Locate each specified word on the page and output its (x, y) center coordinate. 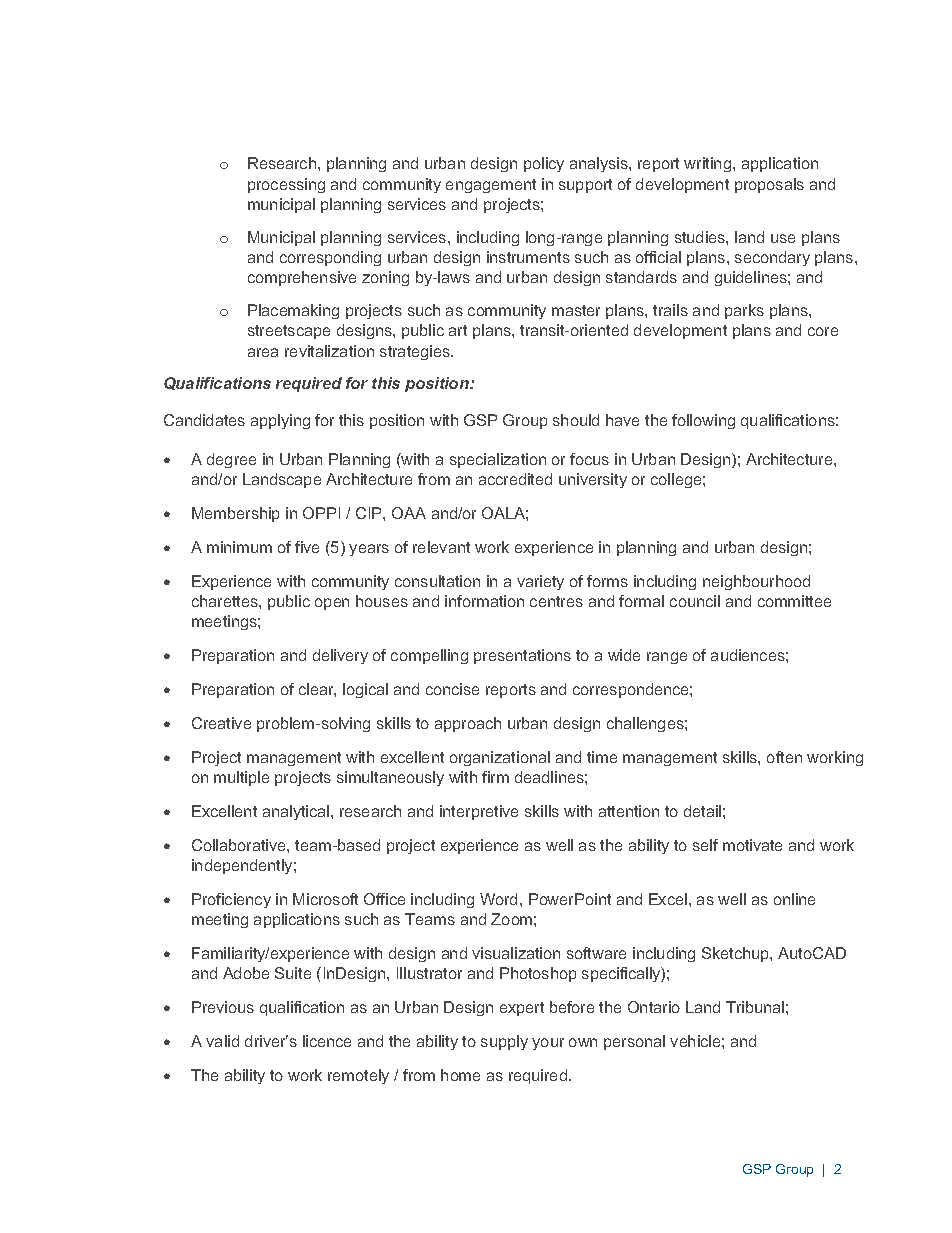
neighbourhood (756, 582)
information (484, 601)
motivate (752, 845)
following (703, 421)
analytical (296, 812)
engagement (491, 186)
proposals (769, 185)
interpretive (479, 812)
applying (280, 421)
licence (327, 1041)
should (576, 420)
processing (286, 185)
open (332, 604)
